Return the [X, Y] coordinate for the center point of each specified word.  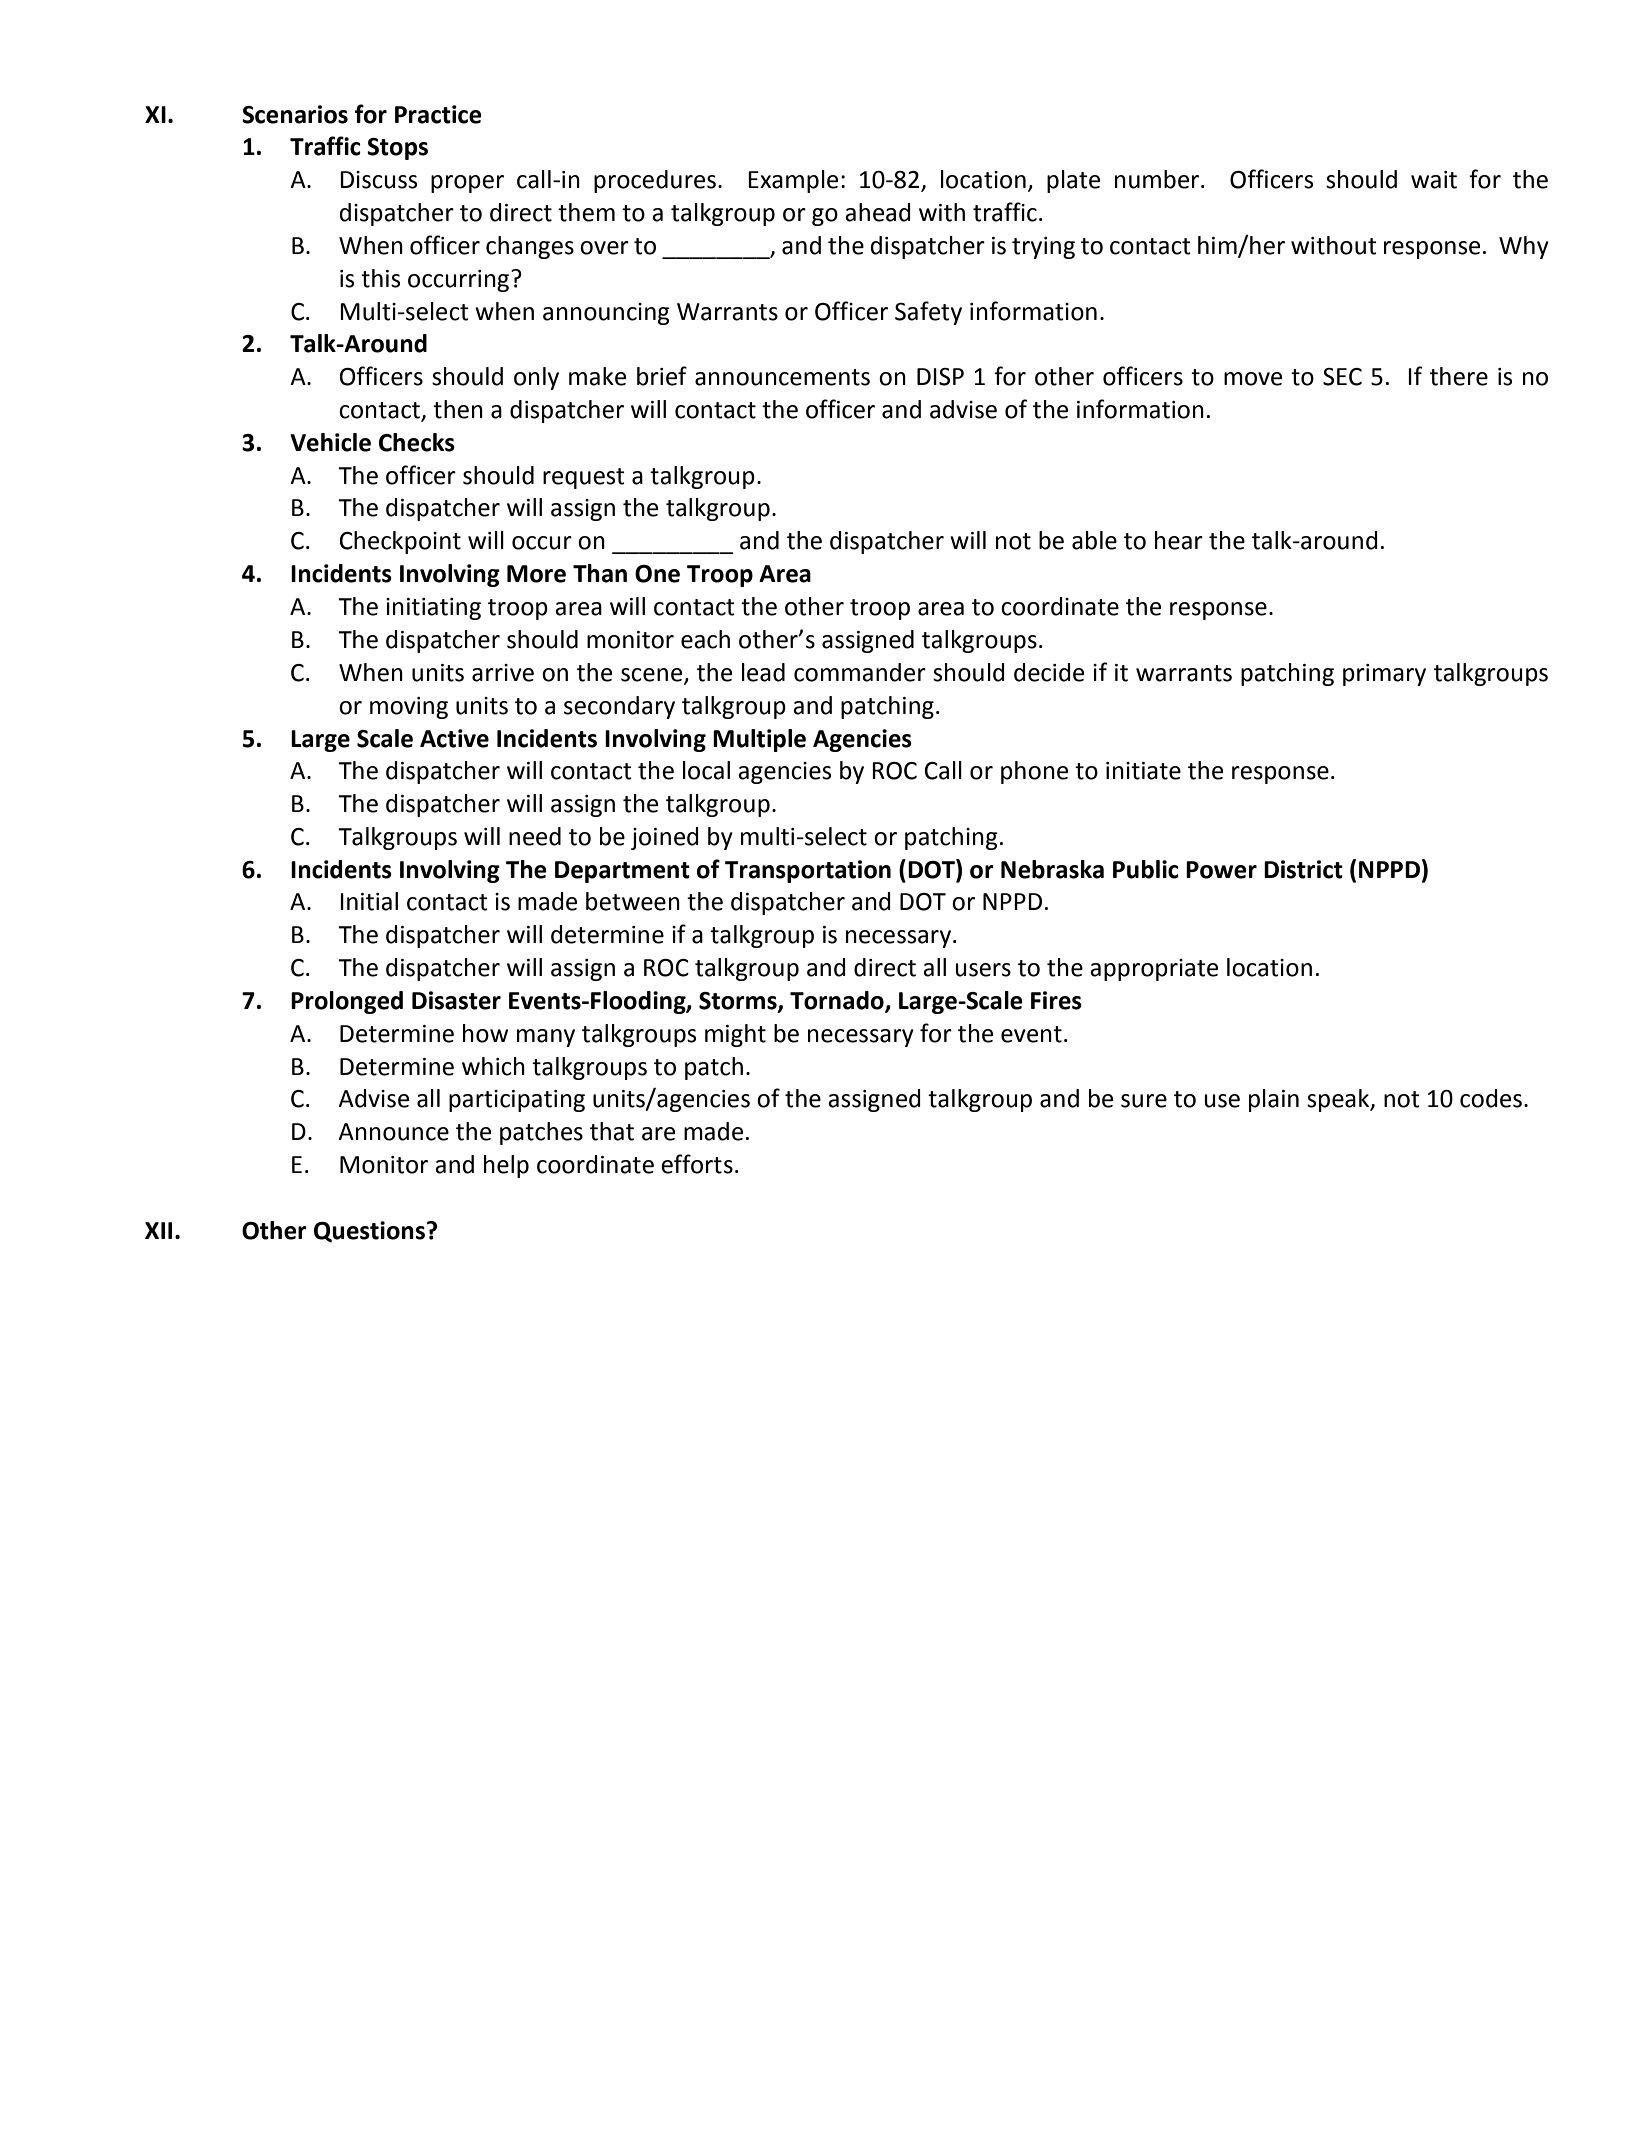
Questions [369, 1232]
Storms [739, 1002]
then [458, 409]
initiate [1143, 771]
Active [454, 738]
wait [1434, 180]
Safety [928, 313]
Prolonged [347, 1002]
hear [1179, 540]
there [1459, 376]
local [706, 770]
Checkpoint [400, 542]
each [705, 639]
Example [793, 181]
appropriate [1154, 970]
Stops [397, 149]
